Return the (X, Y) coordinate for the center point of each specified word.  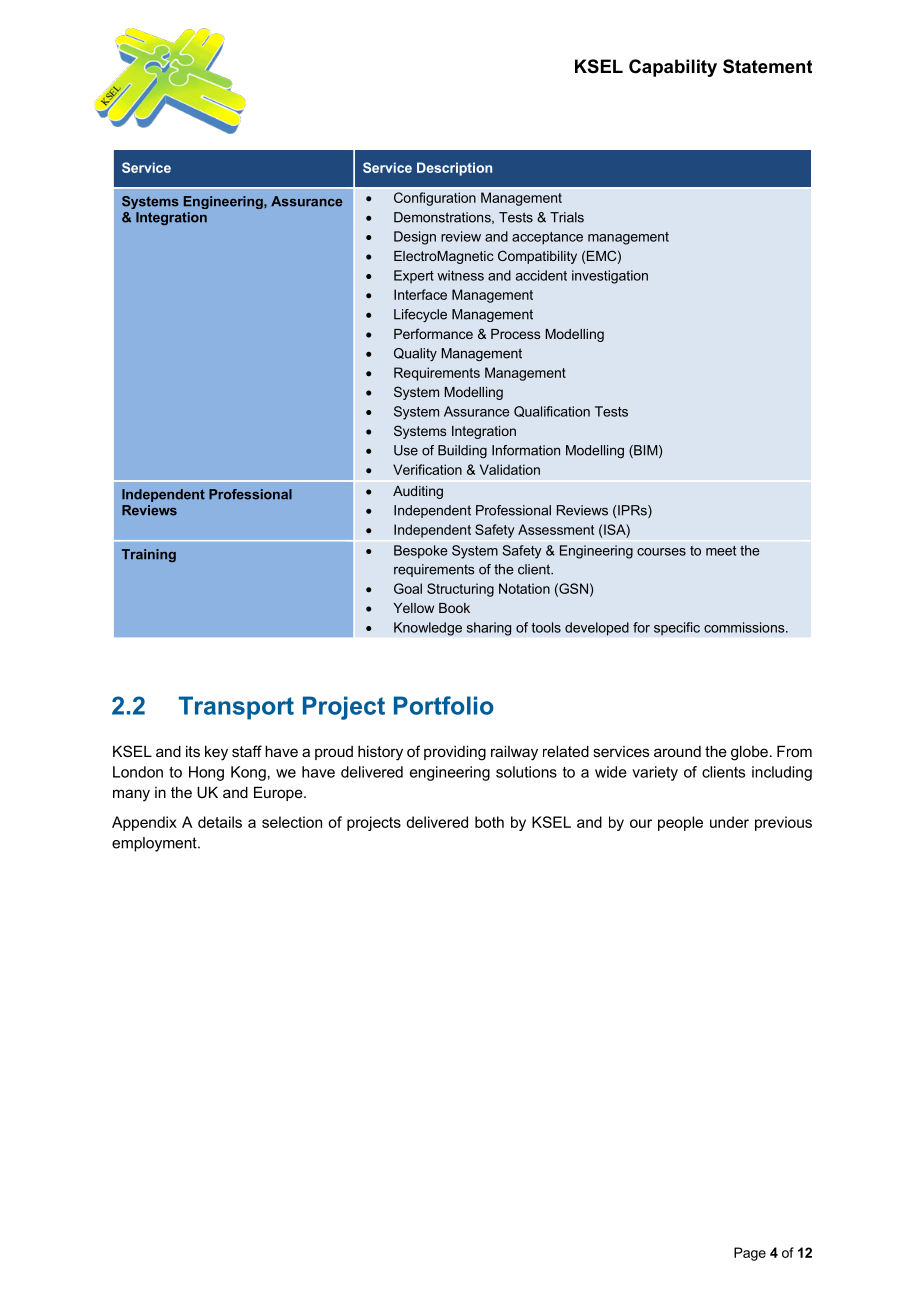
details (220, 822)
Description (454, 169)
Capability (673, 68)
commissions (745, 627)
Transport (236, 708)
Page (750, 1254)
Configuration (435, 199)
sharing (489, 629)
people (680, 823)
